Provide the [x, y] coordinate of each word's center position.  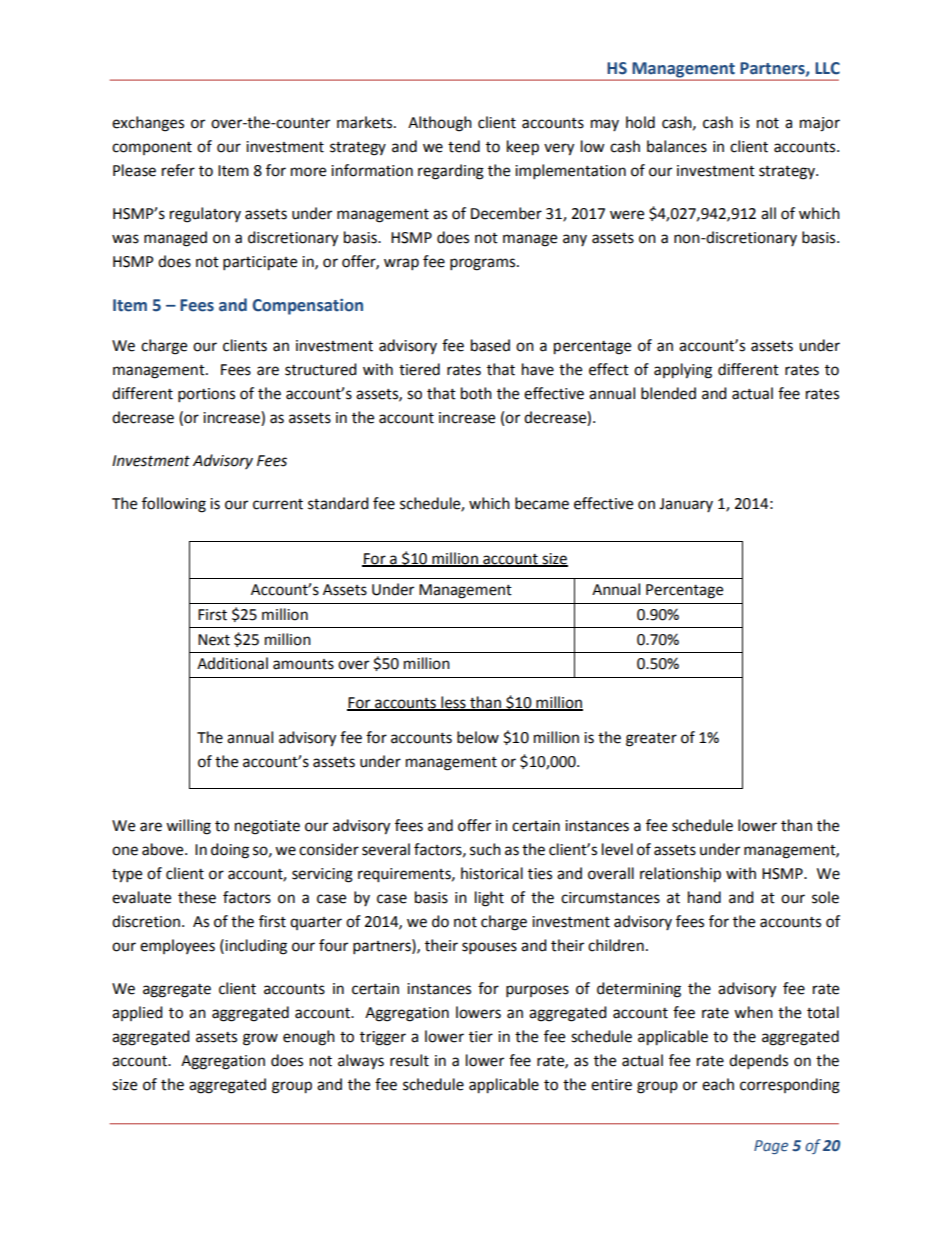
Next [214, 640]
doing [230, 851]
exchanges [148, 124]
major [820, 124]
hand [704, 897]
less [453, 703]
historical [492, 873]
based [490, 345]
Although [440, 124]
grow [260, 1039]
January [686, 505]
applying [683, 371]
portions [206, 395]
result [409, 1060]
